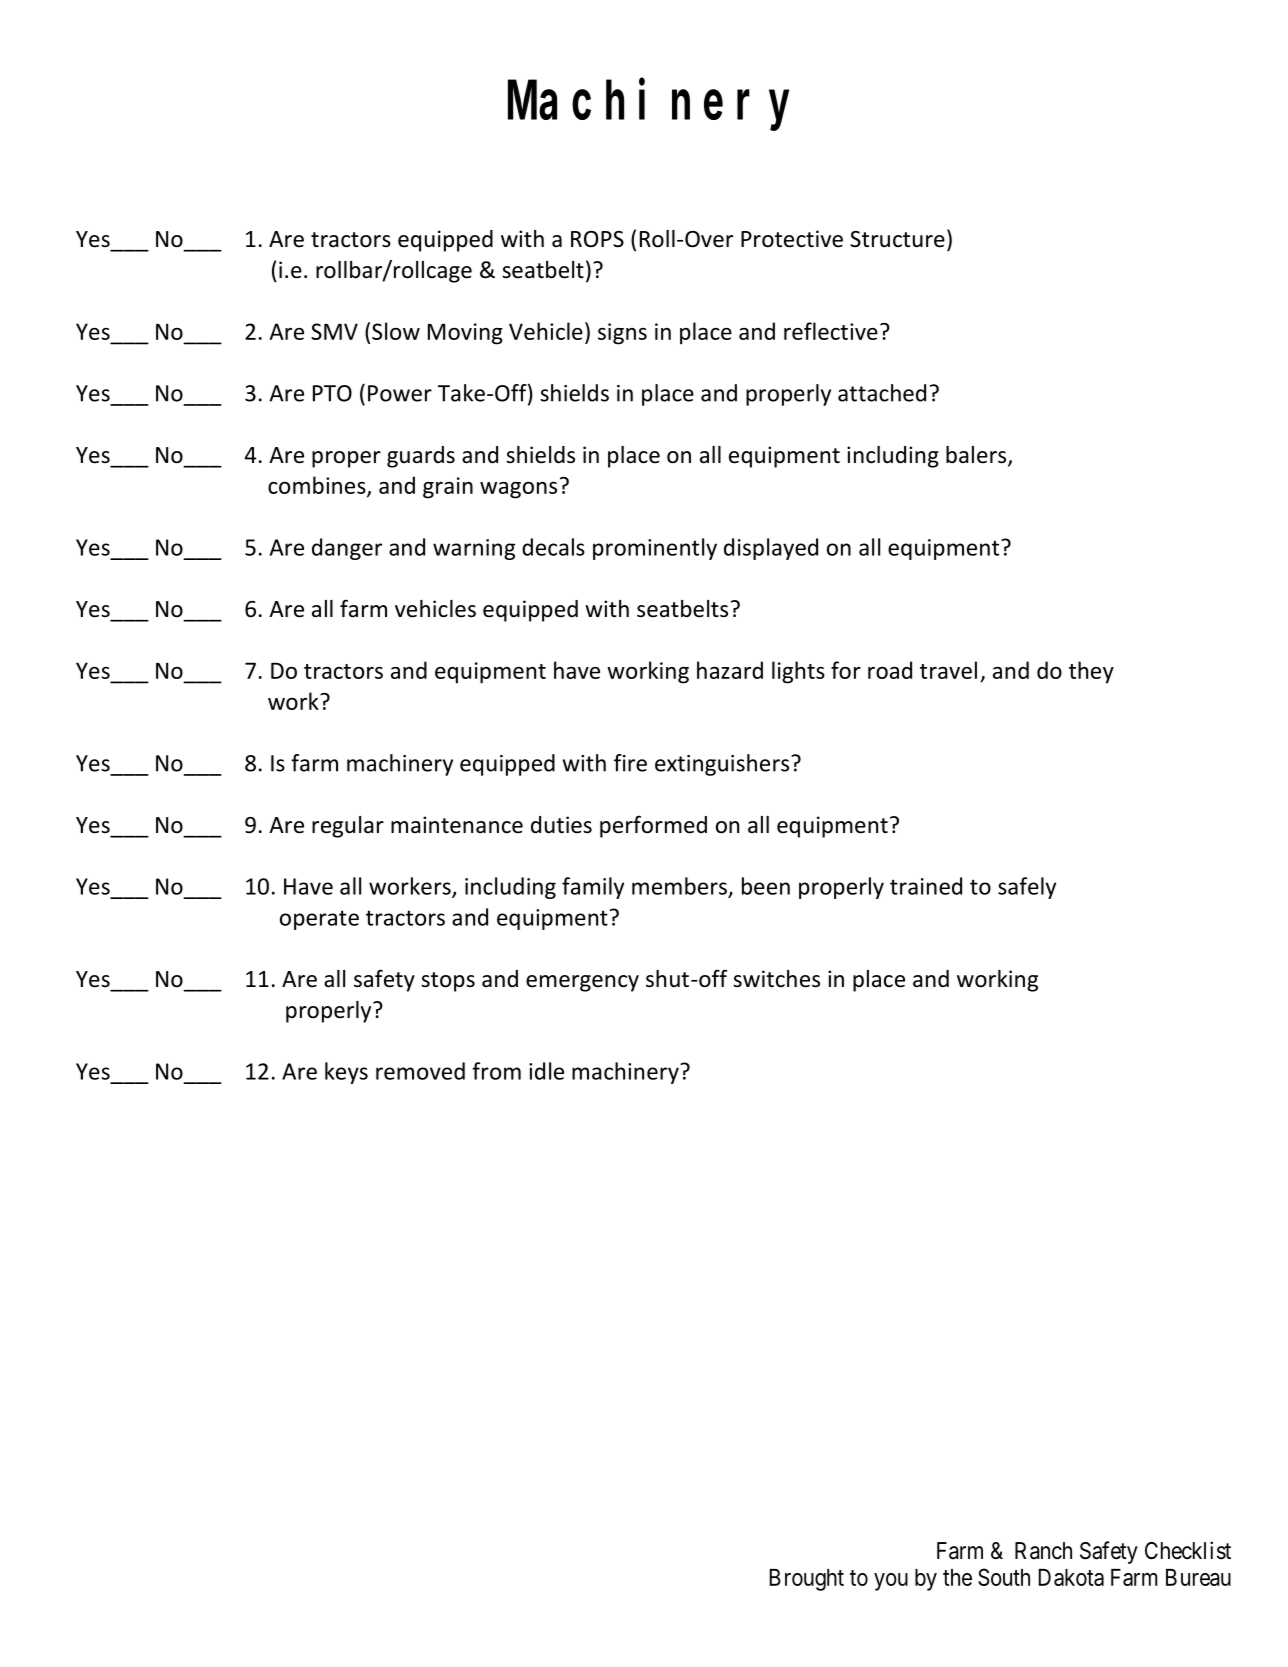  I want to click on removed, so click(420, 1071).
